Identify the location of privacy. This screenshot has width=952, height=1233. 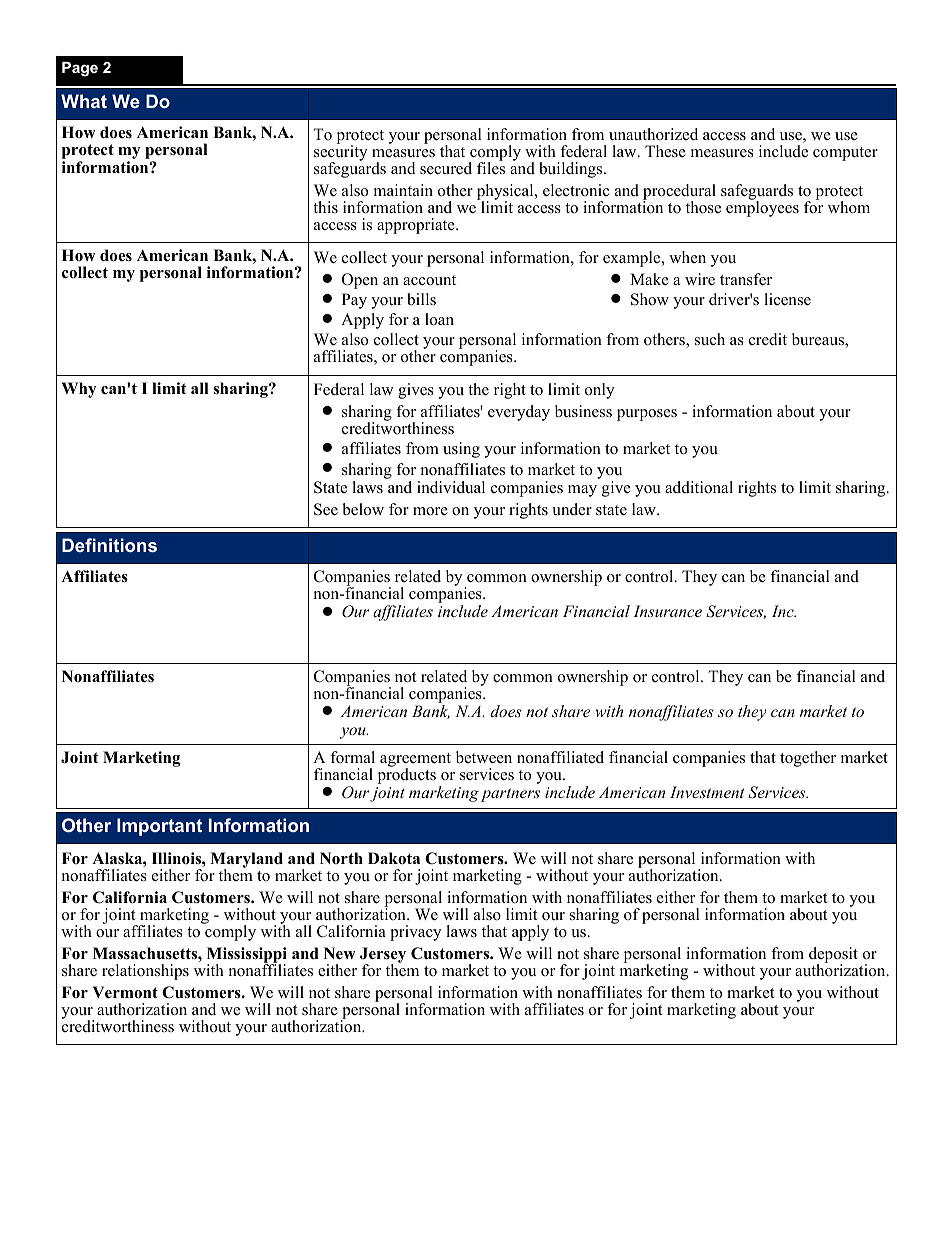
(415, 933).
